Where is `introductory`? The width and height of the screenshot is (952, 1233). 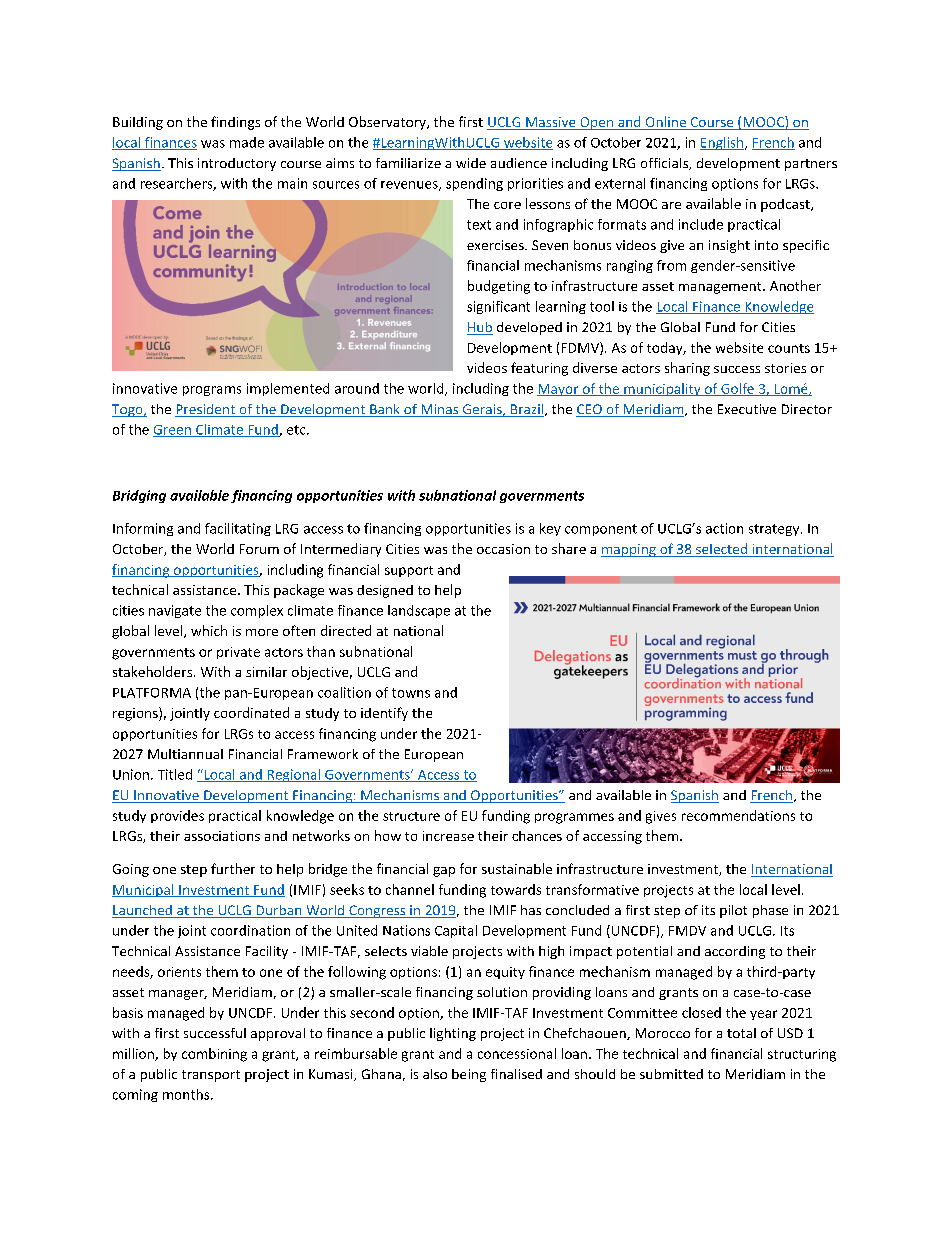
introductory is located at coordinates (237, 164).
